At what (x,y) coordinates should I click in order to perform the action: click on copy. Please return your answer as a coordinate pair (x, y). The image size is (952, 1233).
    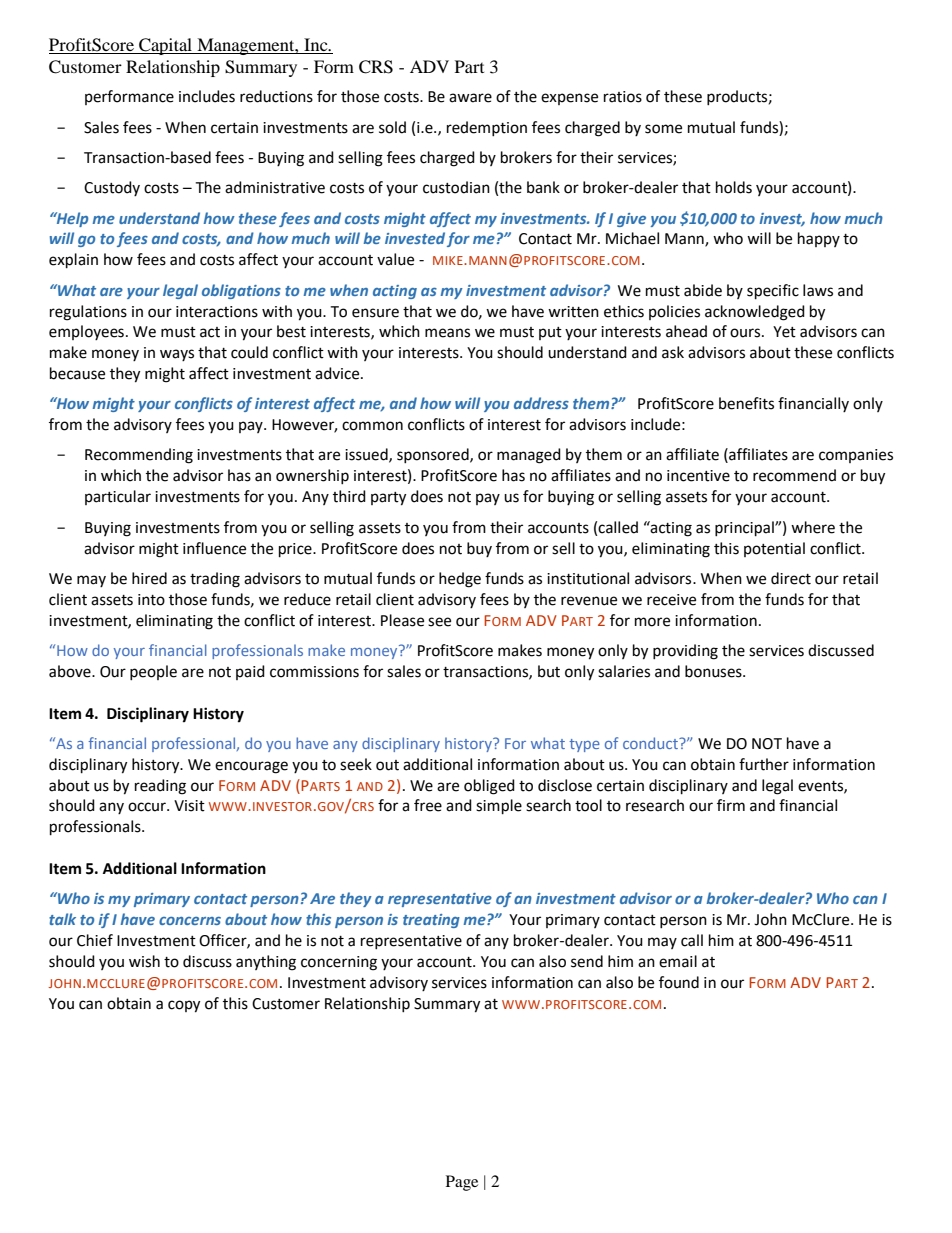
    Looking at the image, I should click on (184, 1006).
